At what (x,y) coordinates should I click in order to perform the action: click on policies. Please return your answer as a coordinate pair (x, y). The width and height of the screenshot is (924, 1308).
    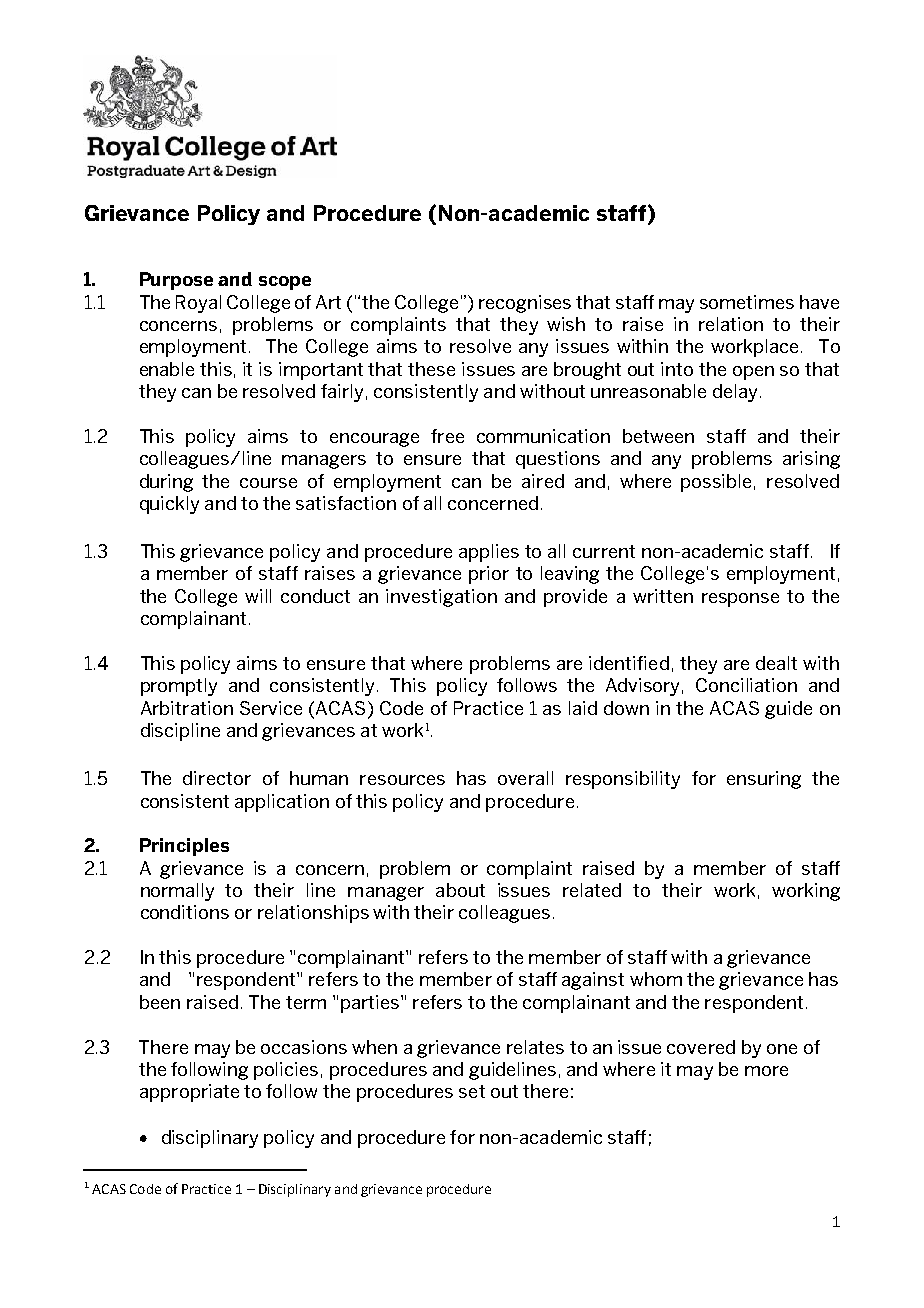
    Looking at the image, I should click on (286, 1071).
